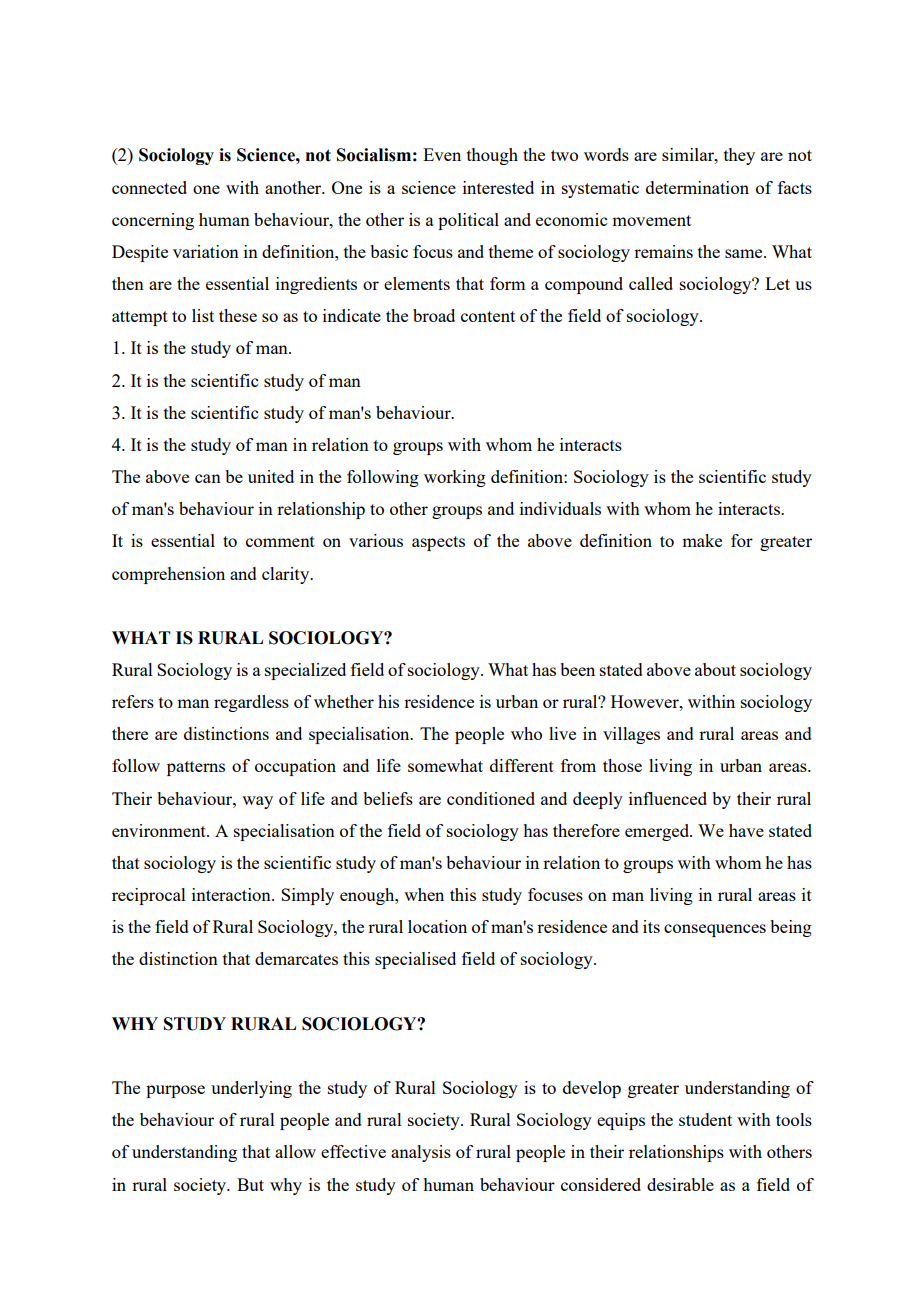 The width and height of the image is (924, 1308). Describe the element at coordinates (705, 1119) in the image. I see `student` at that location.
